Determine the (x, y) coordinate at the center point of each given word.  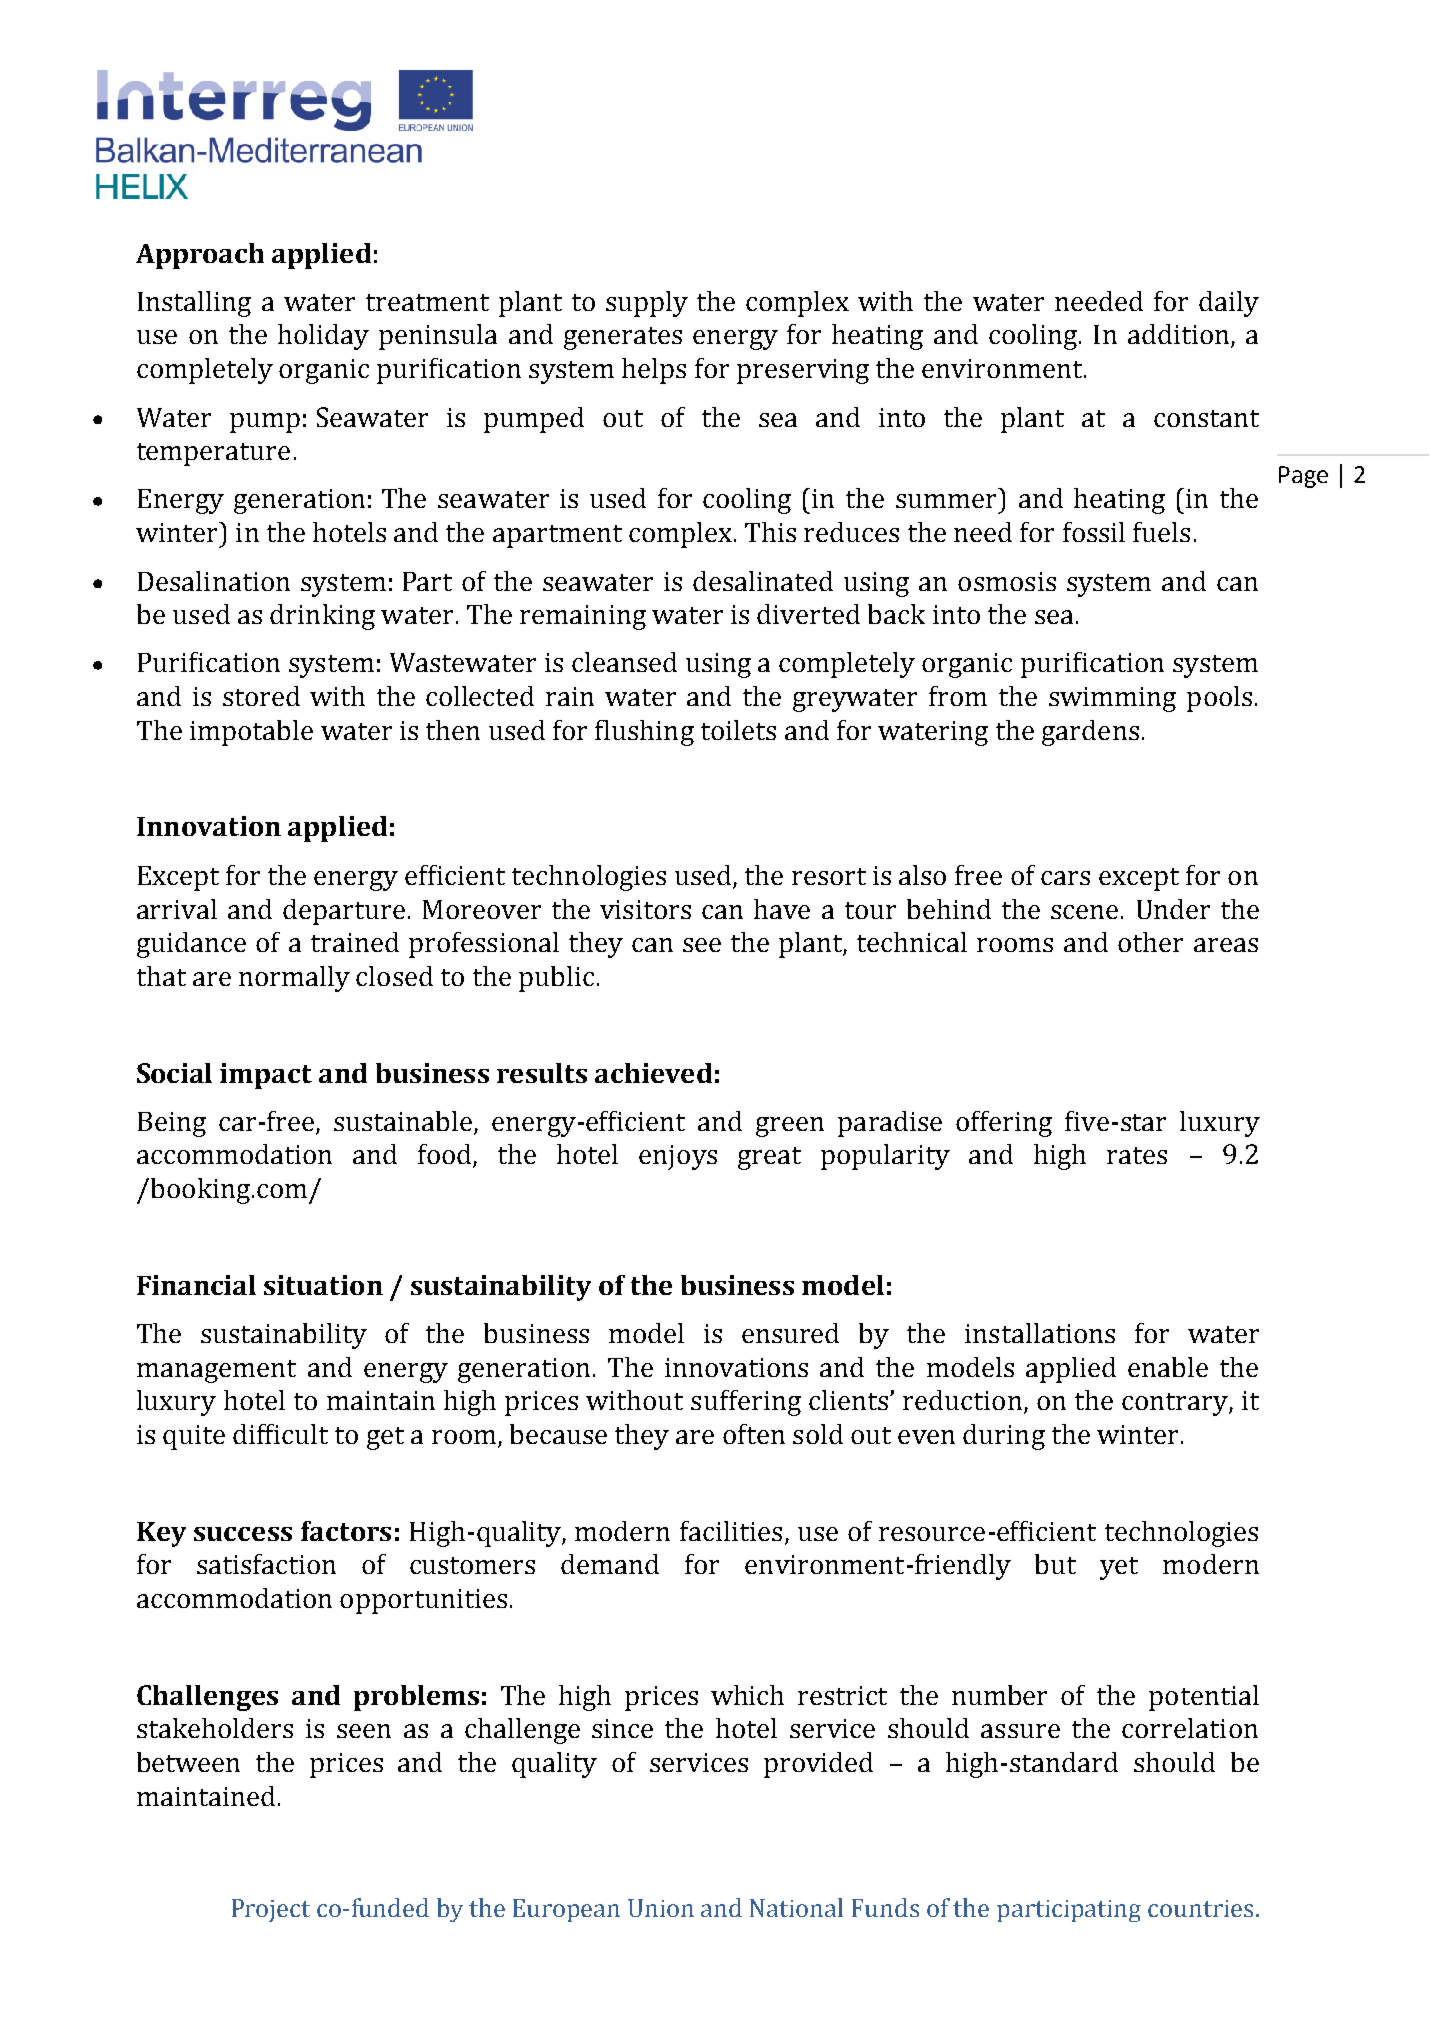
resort (829, 876)
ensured (790, 1333)
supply (647, 304)
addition (1180, 335)
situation (323, 1285)
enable (1168, 1367)
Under (1173, 909)
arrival (177, 909)
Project (271, 1910)
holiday (323, 337)
